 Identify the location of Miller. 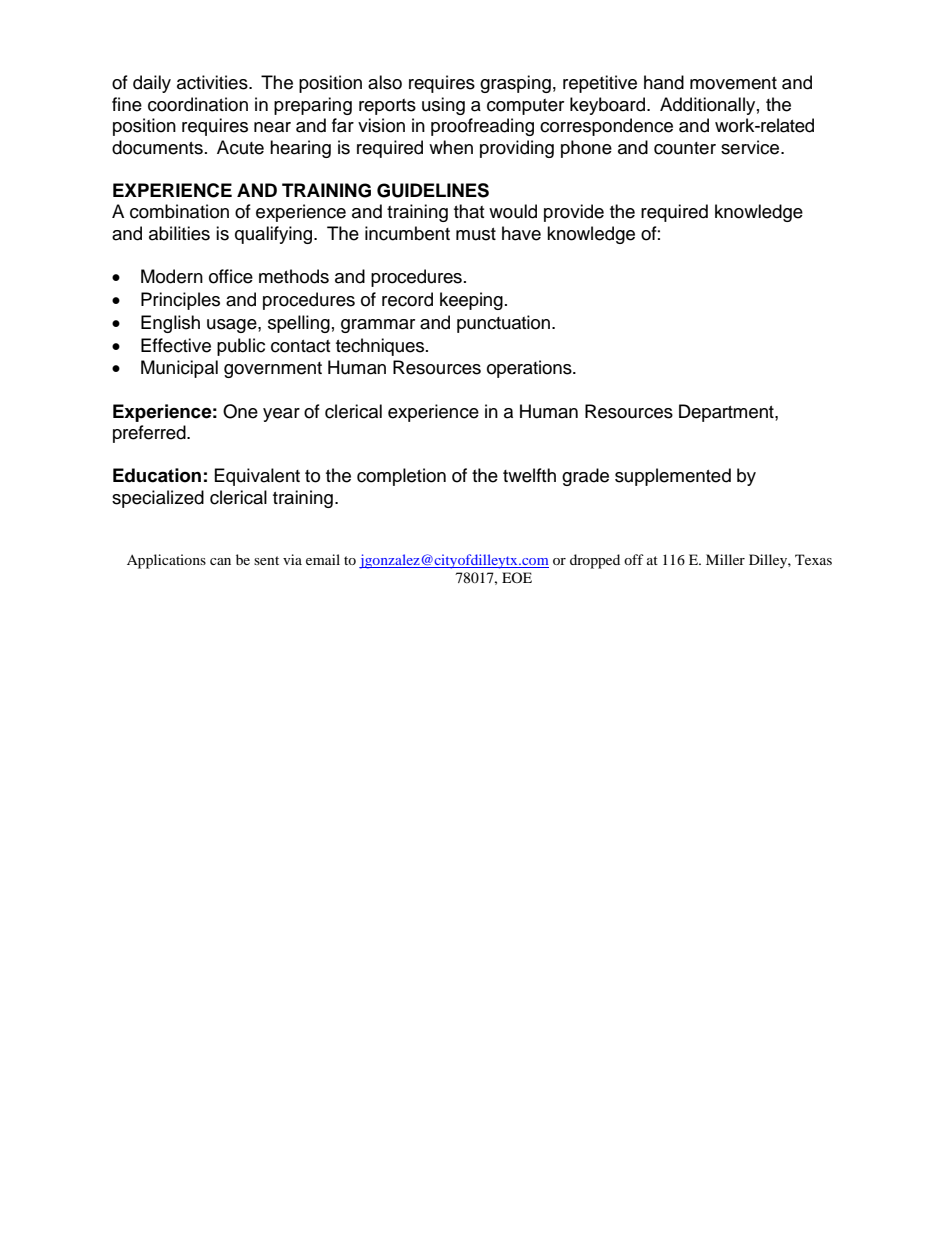
(725, 559).
